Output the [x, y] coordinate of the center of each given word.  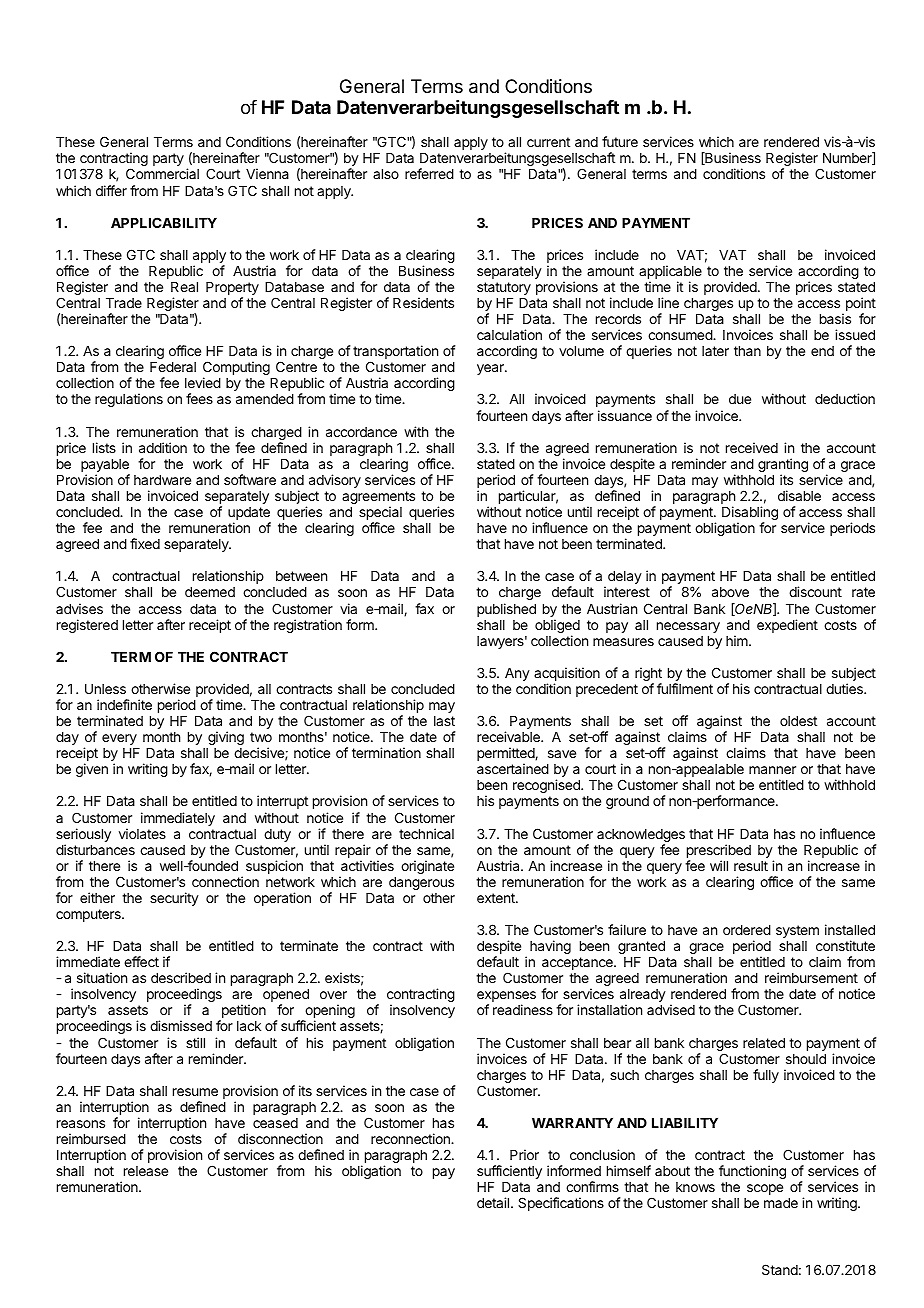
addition [163, 447]
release [146, 1171]
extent [497, 898]
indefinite [124, 704]
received [752, 447]
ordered [747, 930]
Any [517, 674]
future [620, 141]
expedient [787, 626]
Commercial [162, 173]
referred [429, 173]
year [491, 369]
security [174, 899]
